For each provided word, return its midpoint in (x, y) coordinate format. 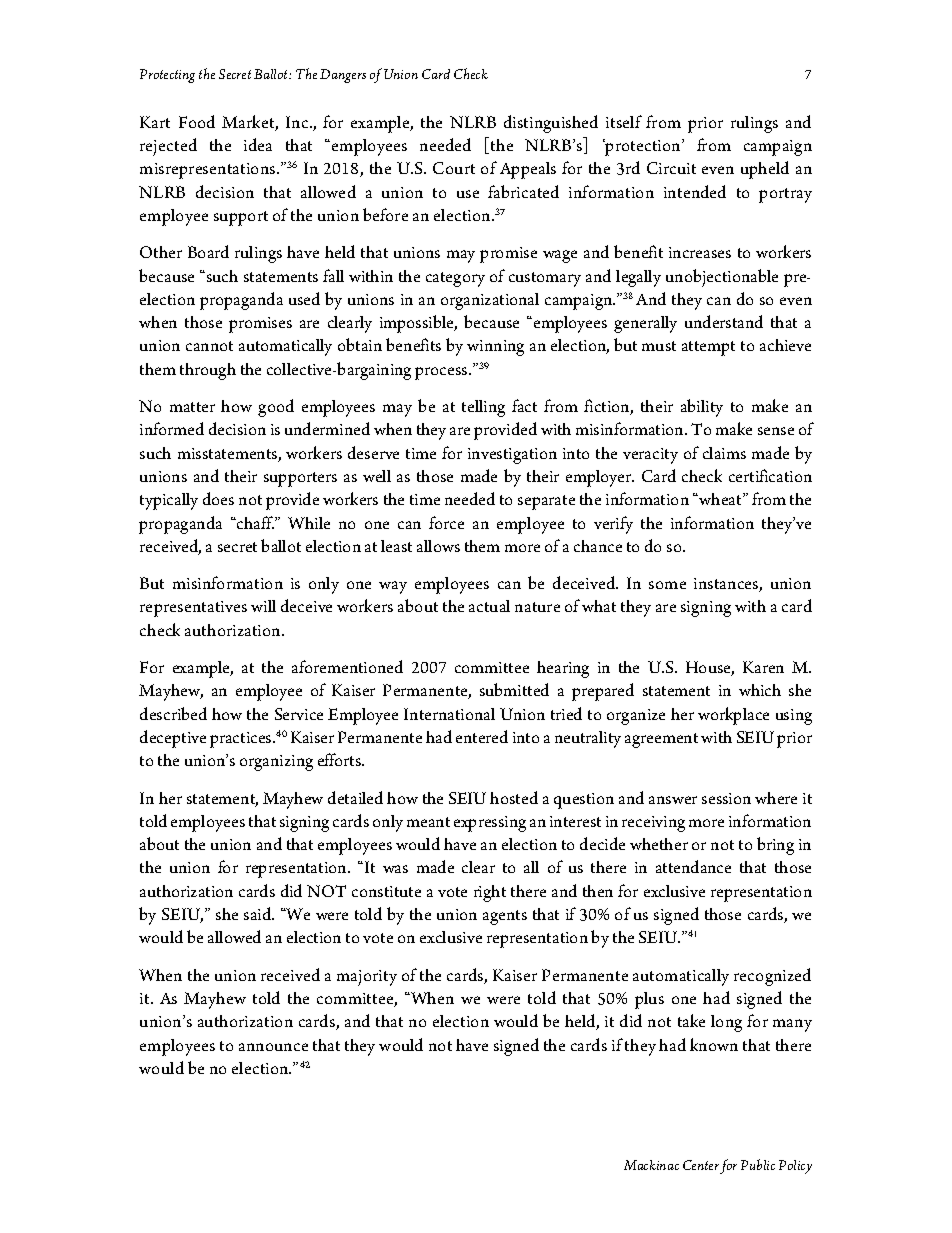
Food (197, 121)
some (667, 585)
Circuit (671, 168)
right (490, 893)
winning (495, 348)
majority (367, 978)
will (263, 606)
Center (701, 1165)
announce (273, 1047)
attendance (693, 866)
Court (454, 168)
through (208, 371)
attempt (708, 348)
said (259, 913)
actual (489, 606)
